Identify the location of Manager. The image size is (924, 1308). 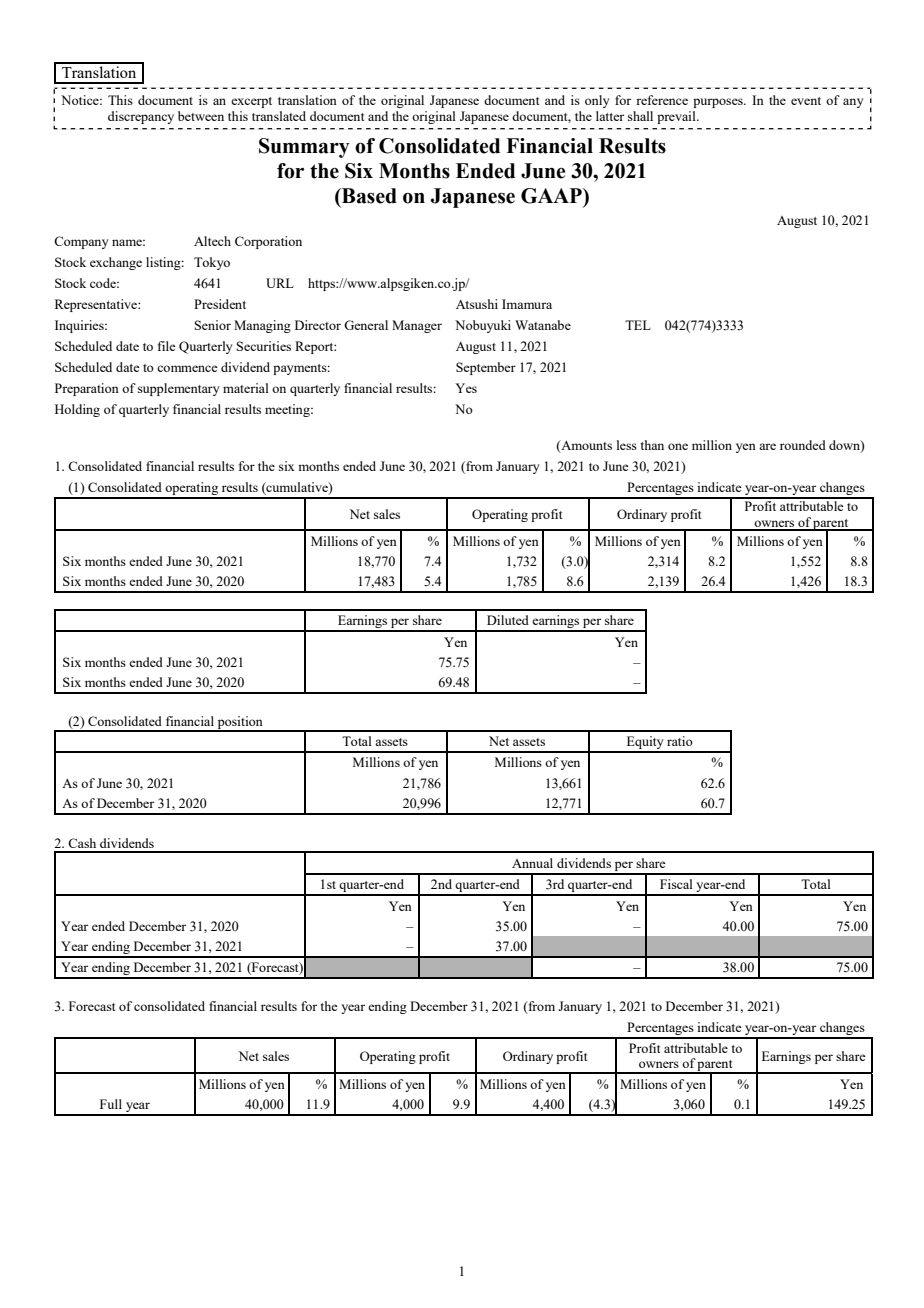
(417, 326).
